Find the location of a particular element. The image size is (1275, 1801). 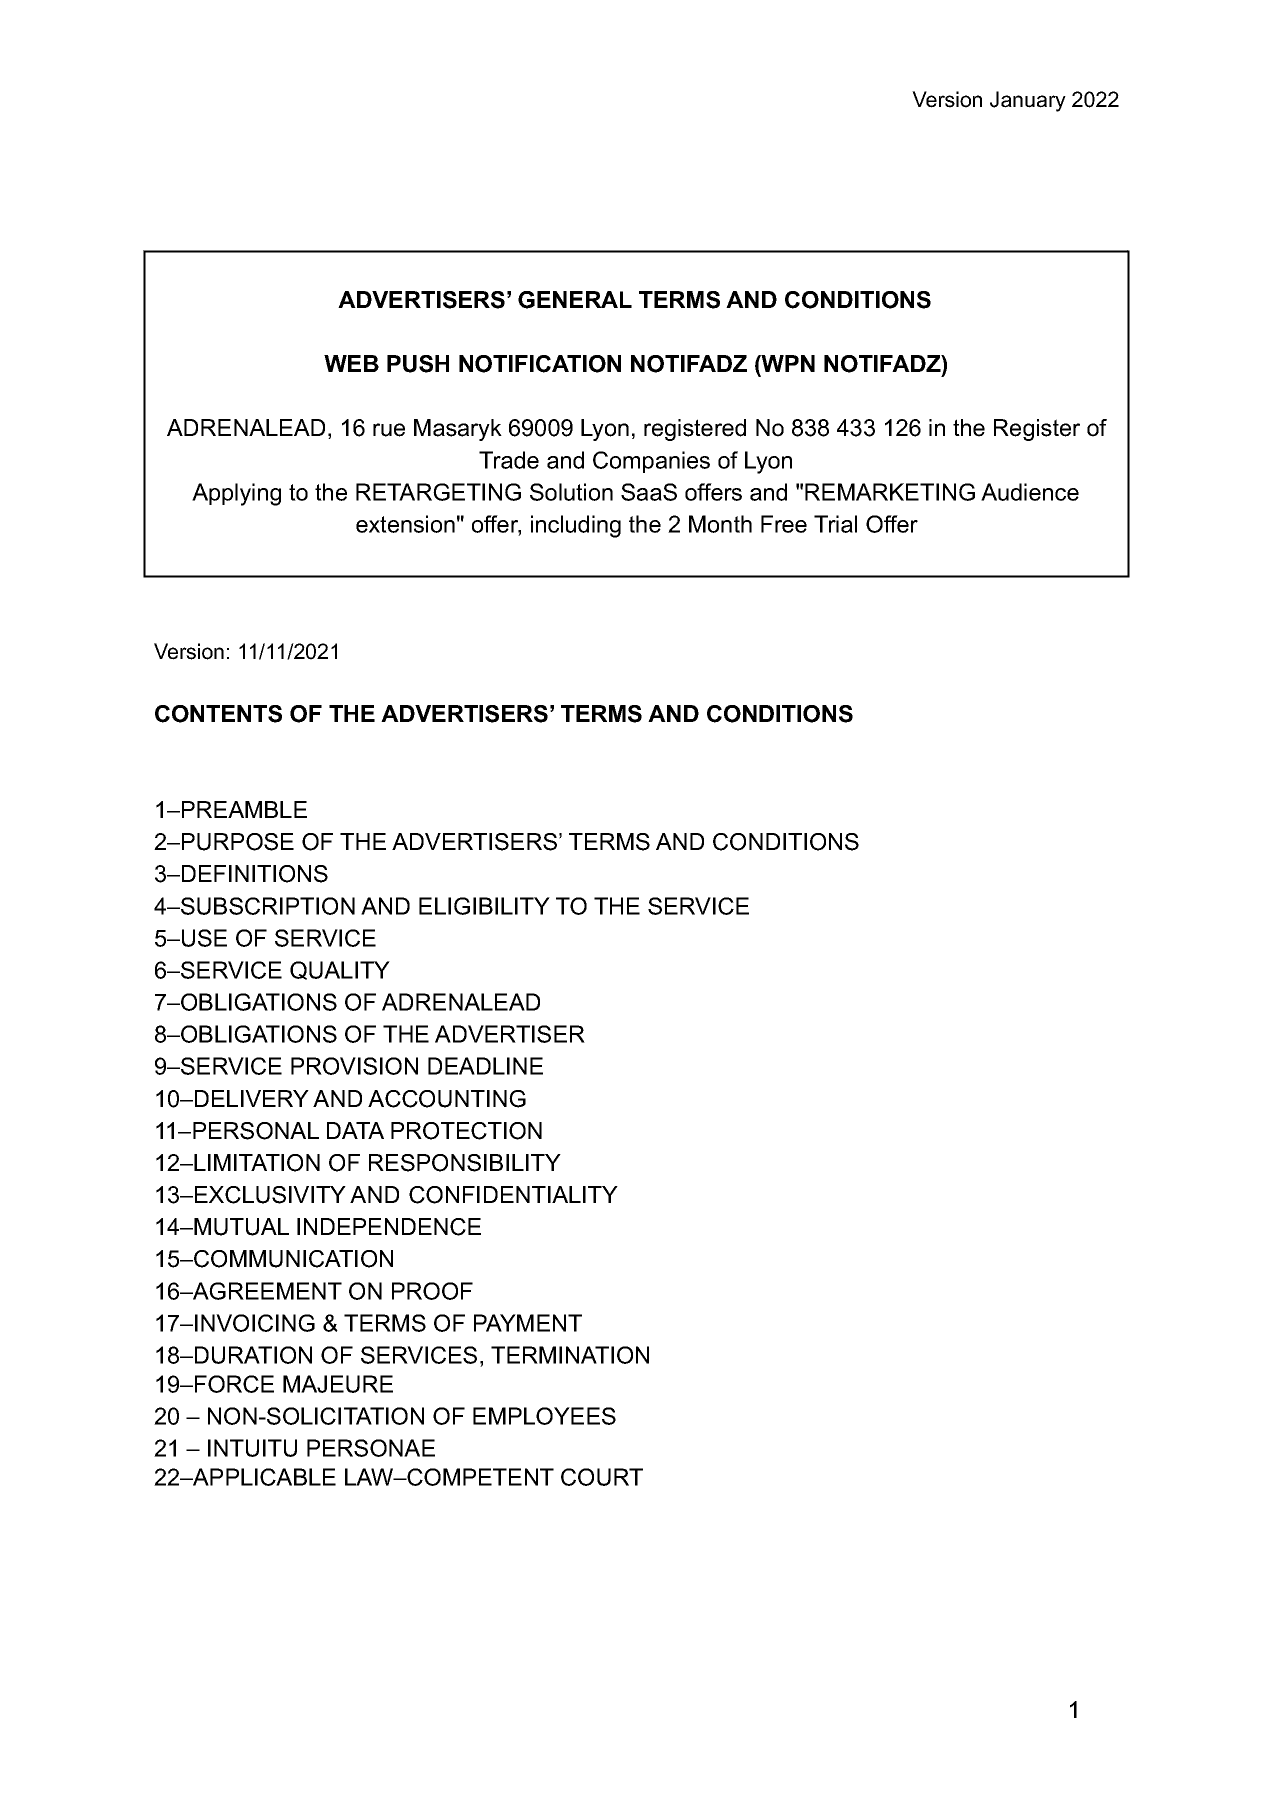

QUALITY is located at coordinates (340, 970).
